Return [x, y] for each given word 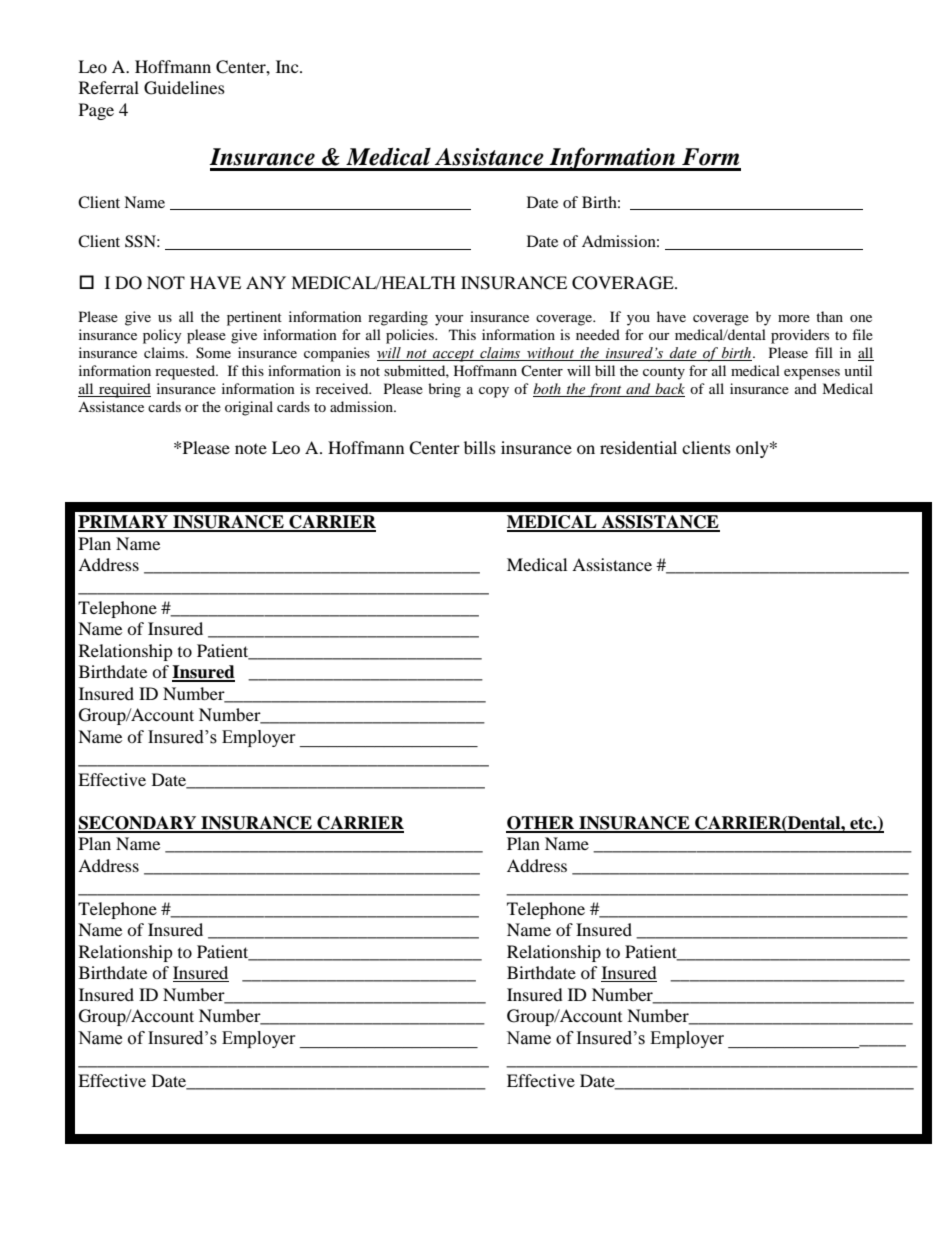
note [251, 449]
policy [162, 336]
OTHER [541, 824]
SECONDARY [138, 824]
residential [638, 447]
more [794, 318]
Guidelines [184, 88]
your [449, 320]
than [829, 316]
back [669, 390]
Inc [288, 66]
